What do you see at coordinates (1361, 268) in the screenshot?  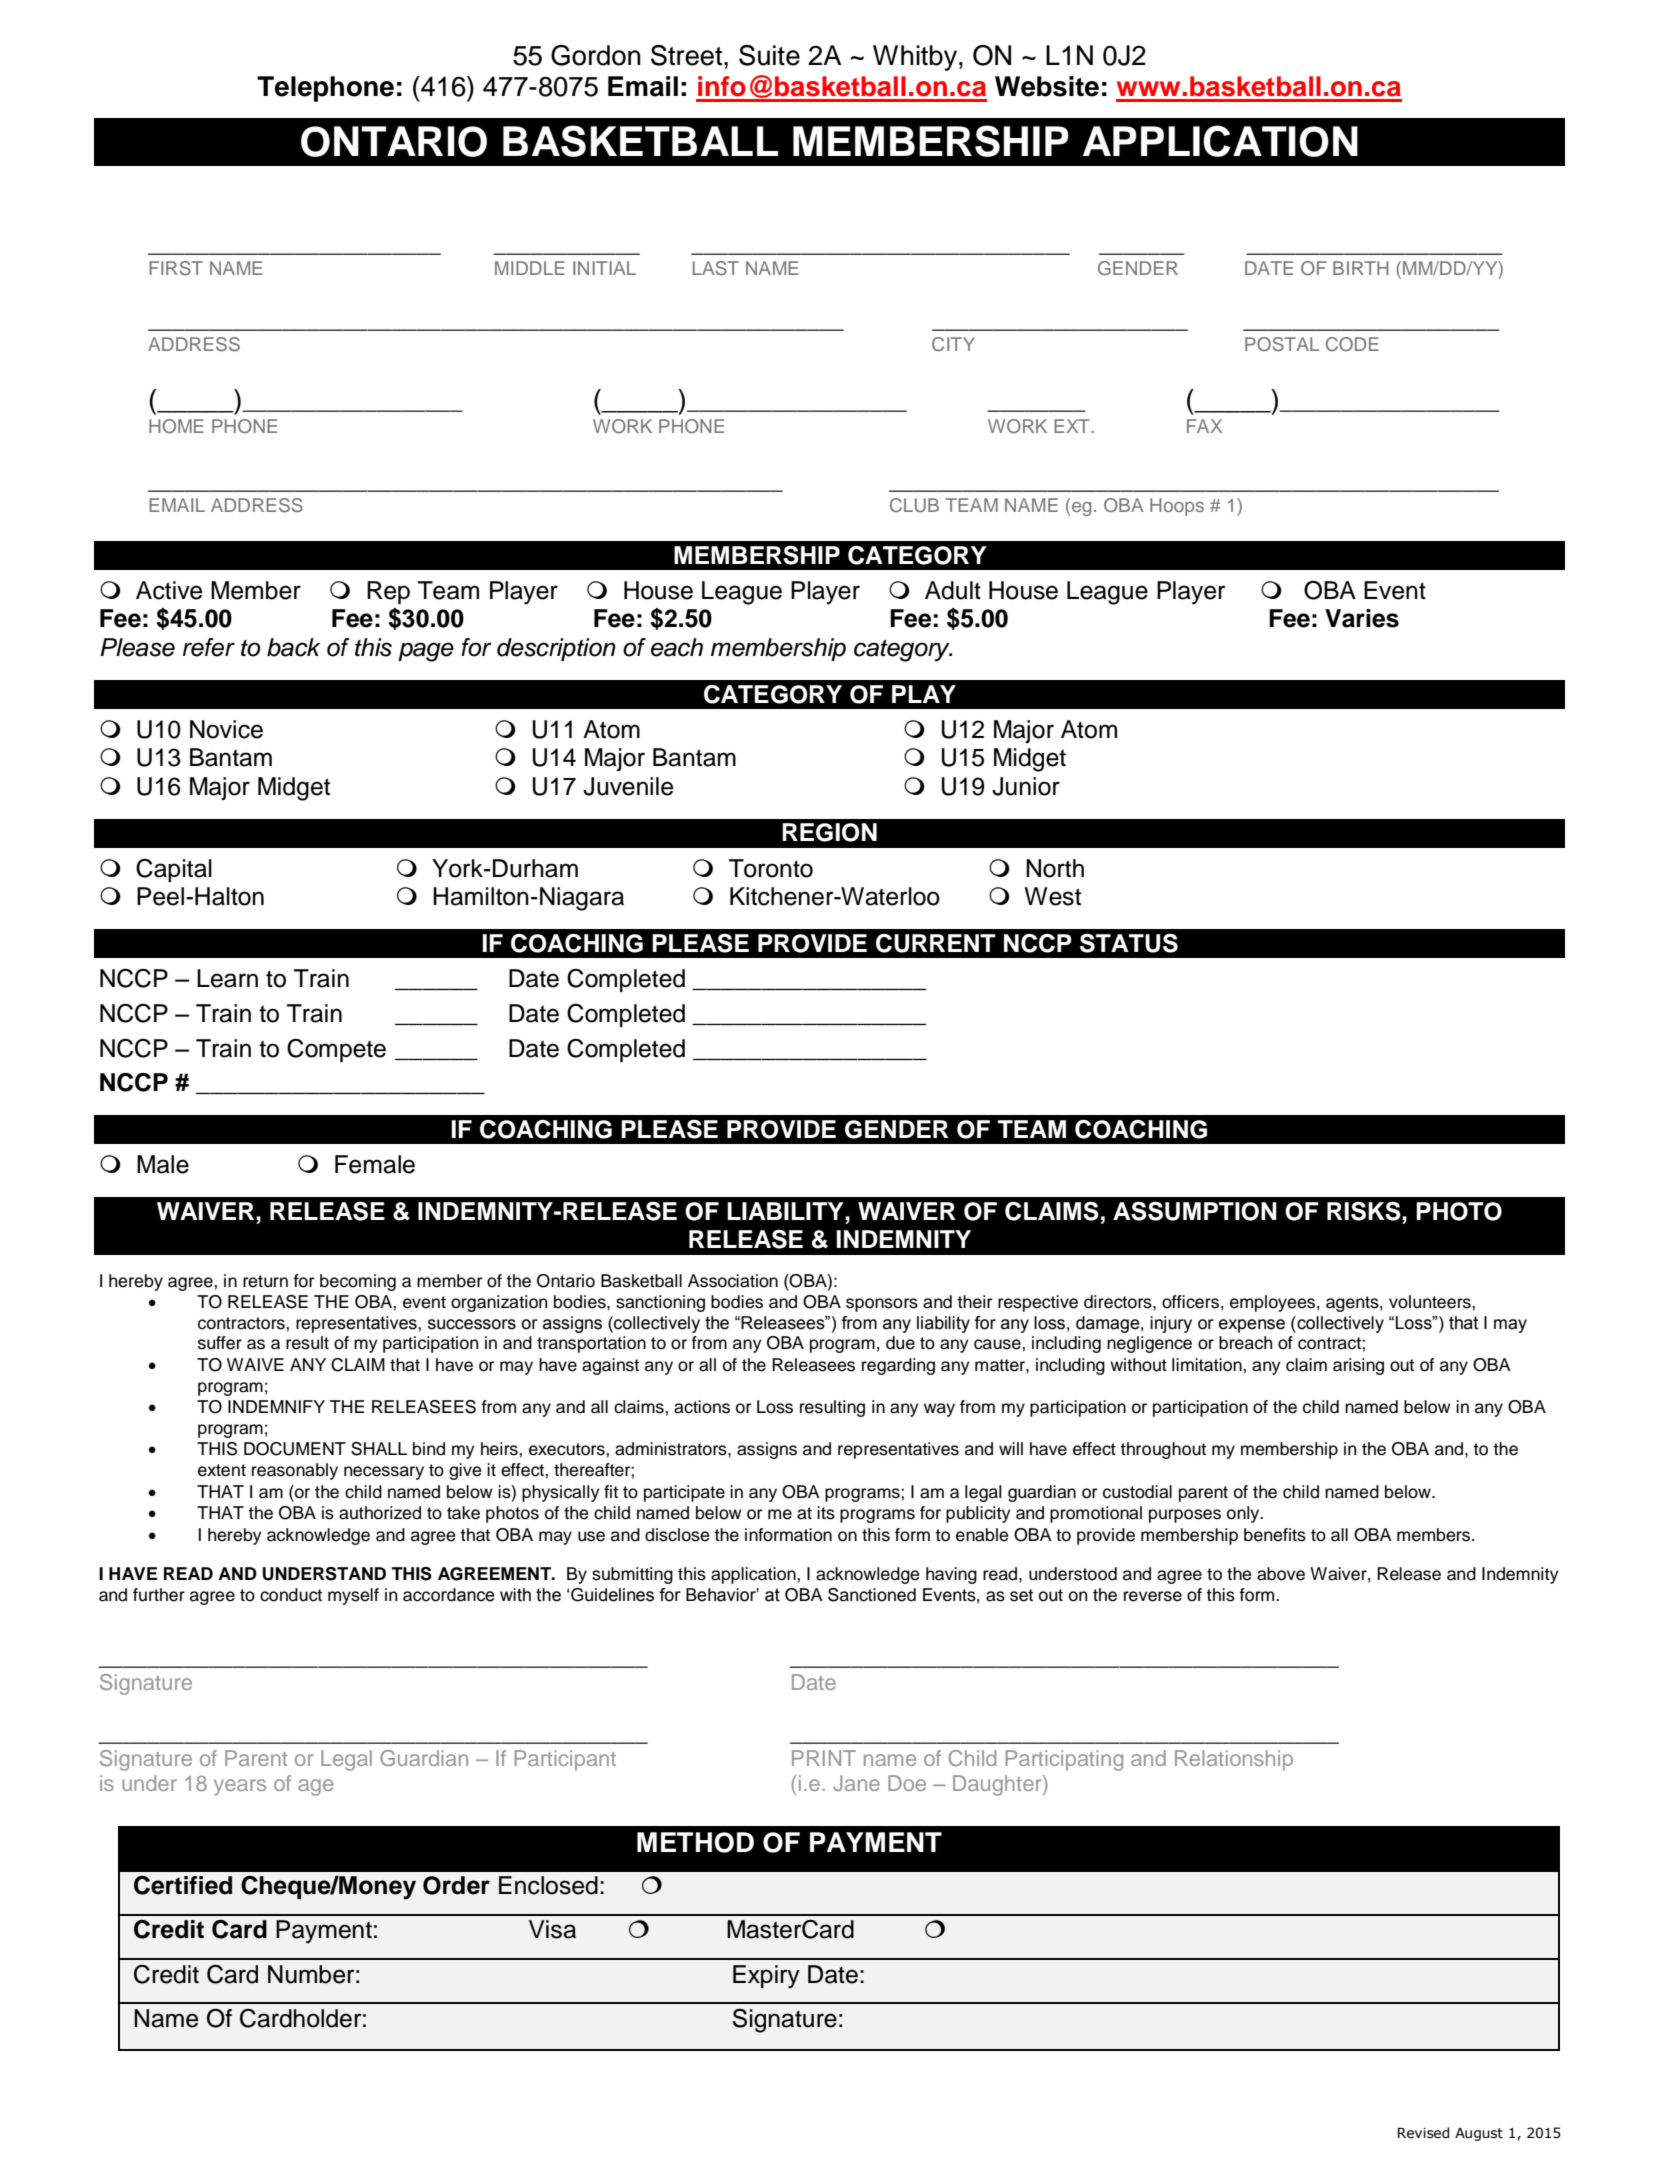 I see `BIRTH` at bounding box center [1361, 268].
